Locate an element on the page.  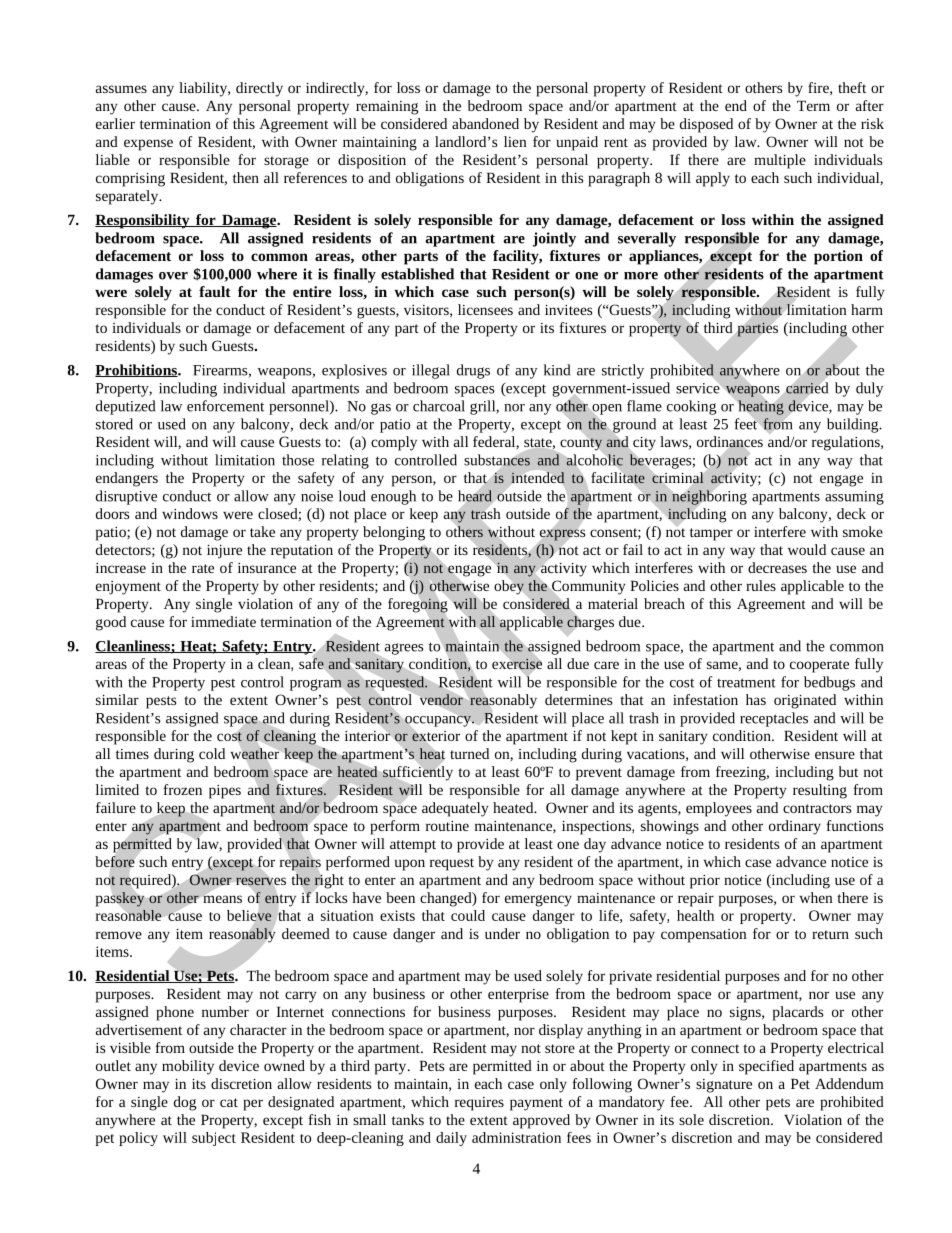
would is located at coordinates (807, 549).
